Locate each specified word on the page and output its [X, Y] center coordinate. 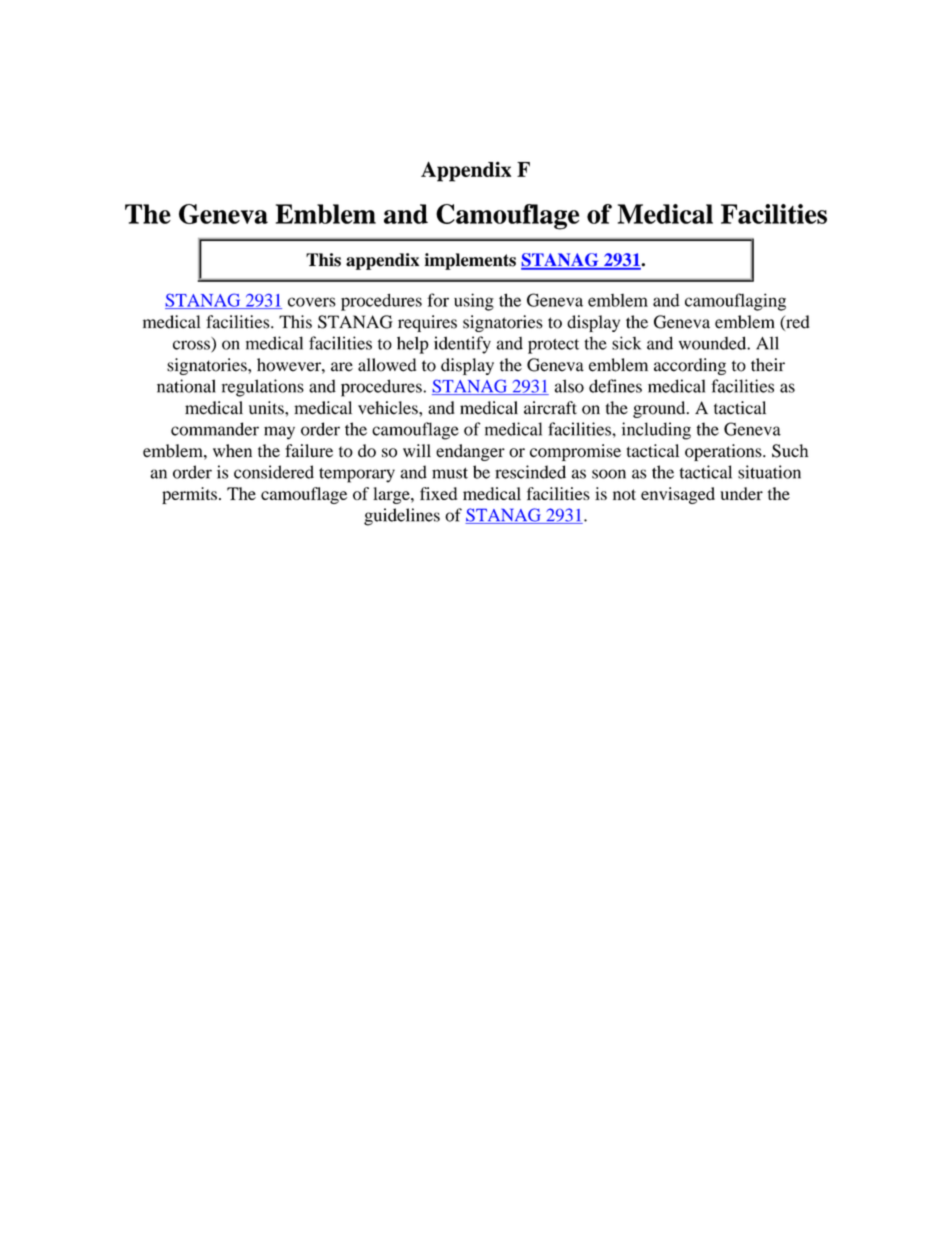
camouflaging [735, 302]
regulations [263, 388]
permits [189, 495]
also [569, 386]
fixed [438, 493]
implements [470, 261]
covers [312, 302]
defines [615, 386]
